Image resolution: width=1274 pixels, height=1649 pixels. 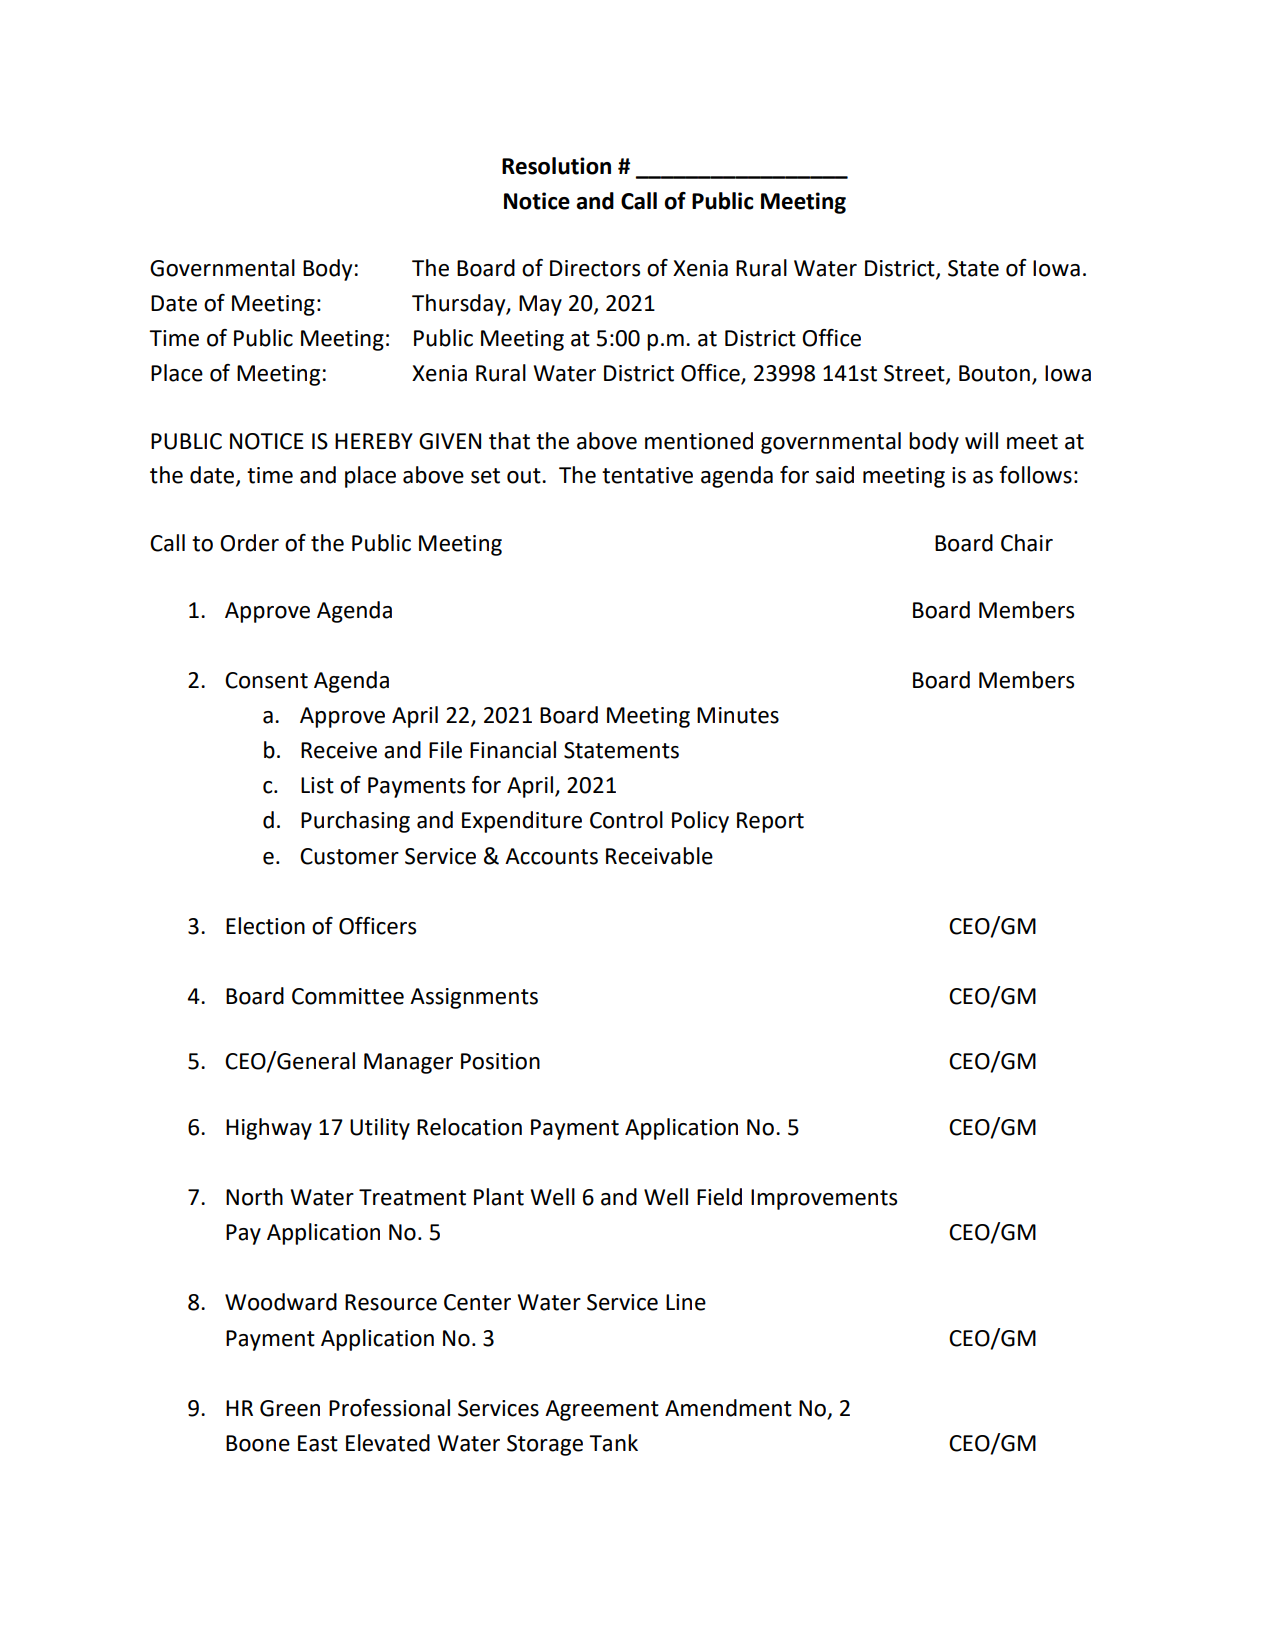 I want to click on Chair, so click(x=1027, y=543).
